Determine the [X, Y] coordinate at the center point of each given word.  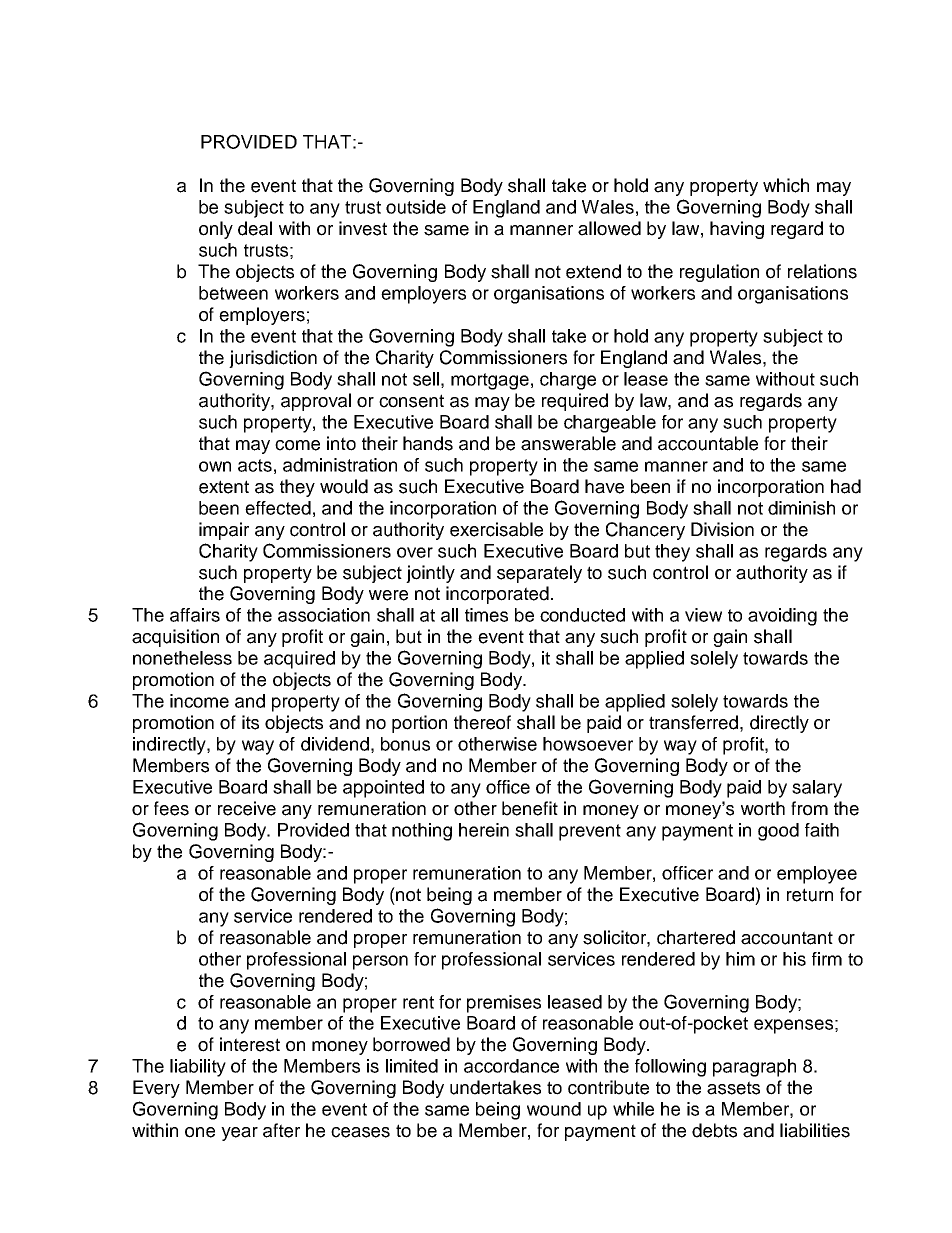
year [239, 1134]
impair [224, 531]
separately [539, 574]
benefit [530, 808]
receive [247, 808]
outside [416, 207]
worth [763, 808]
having [737, 230]
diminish [801, 508]
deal [255, 228]
